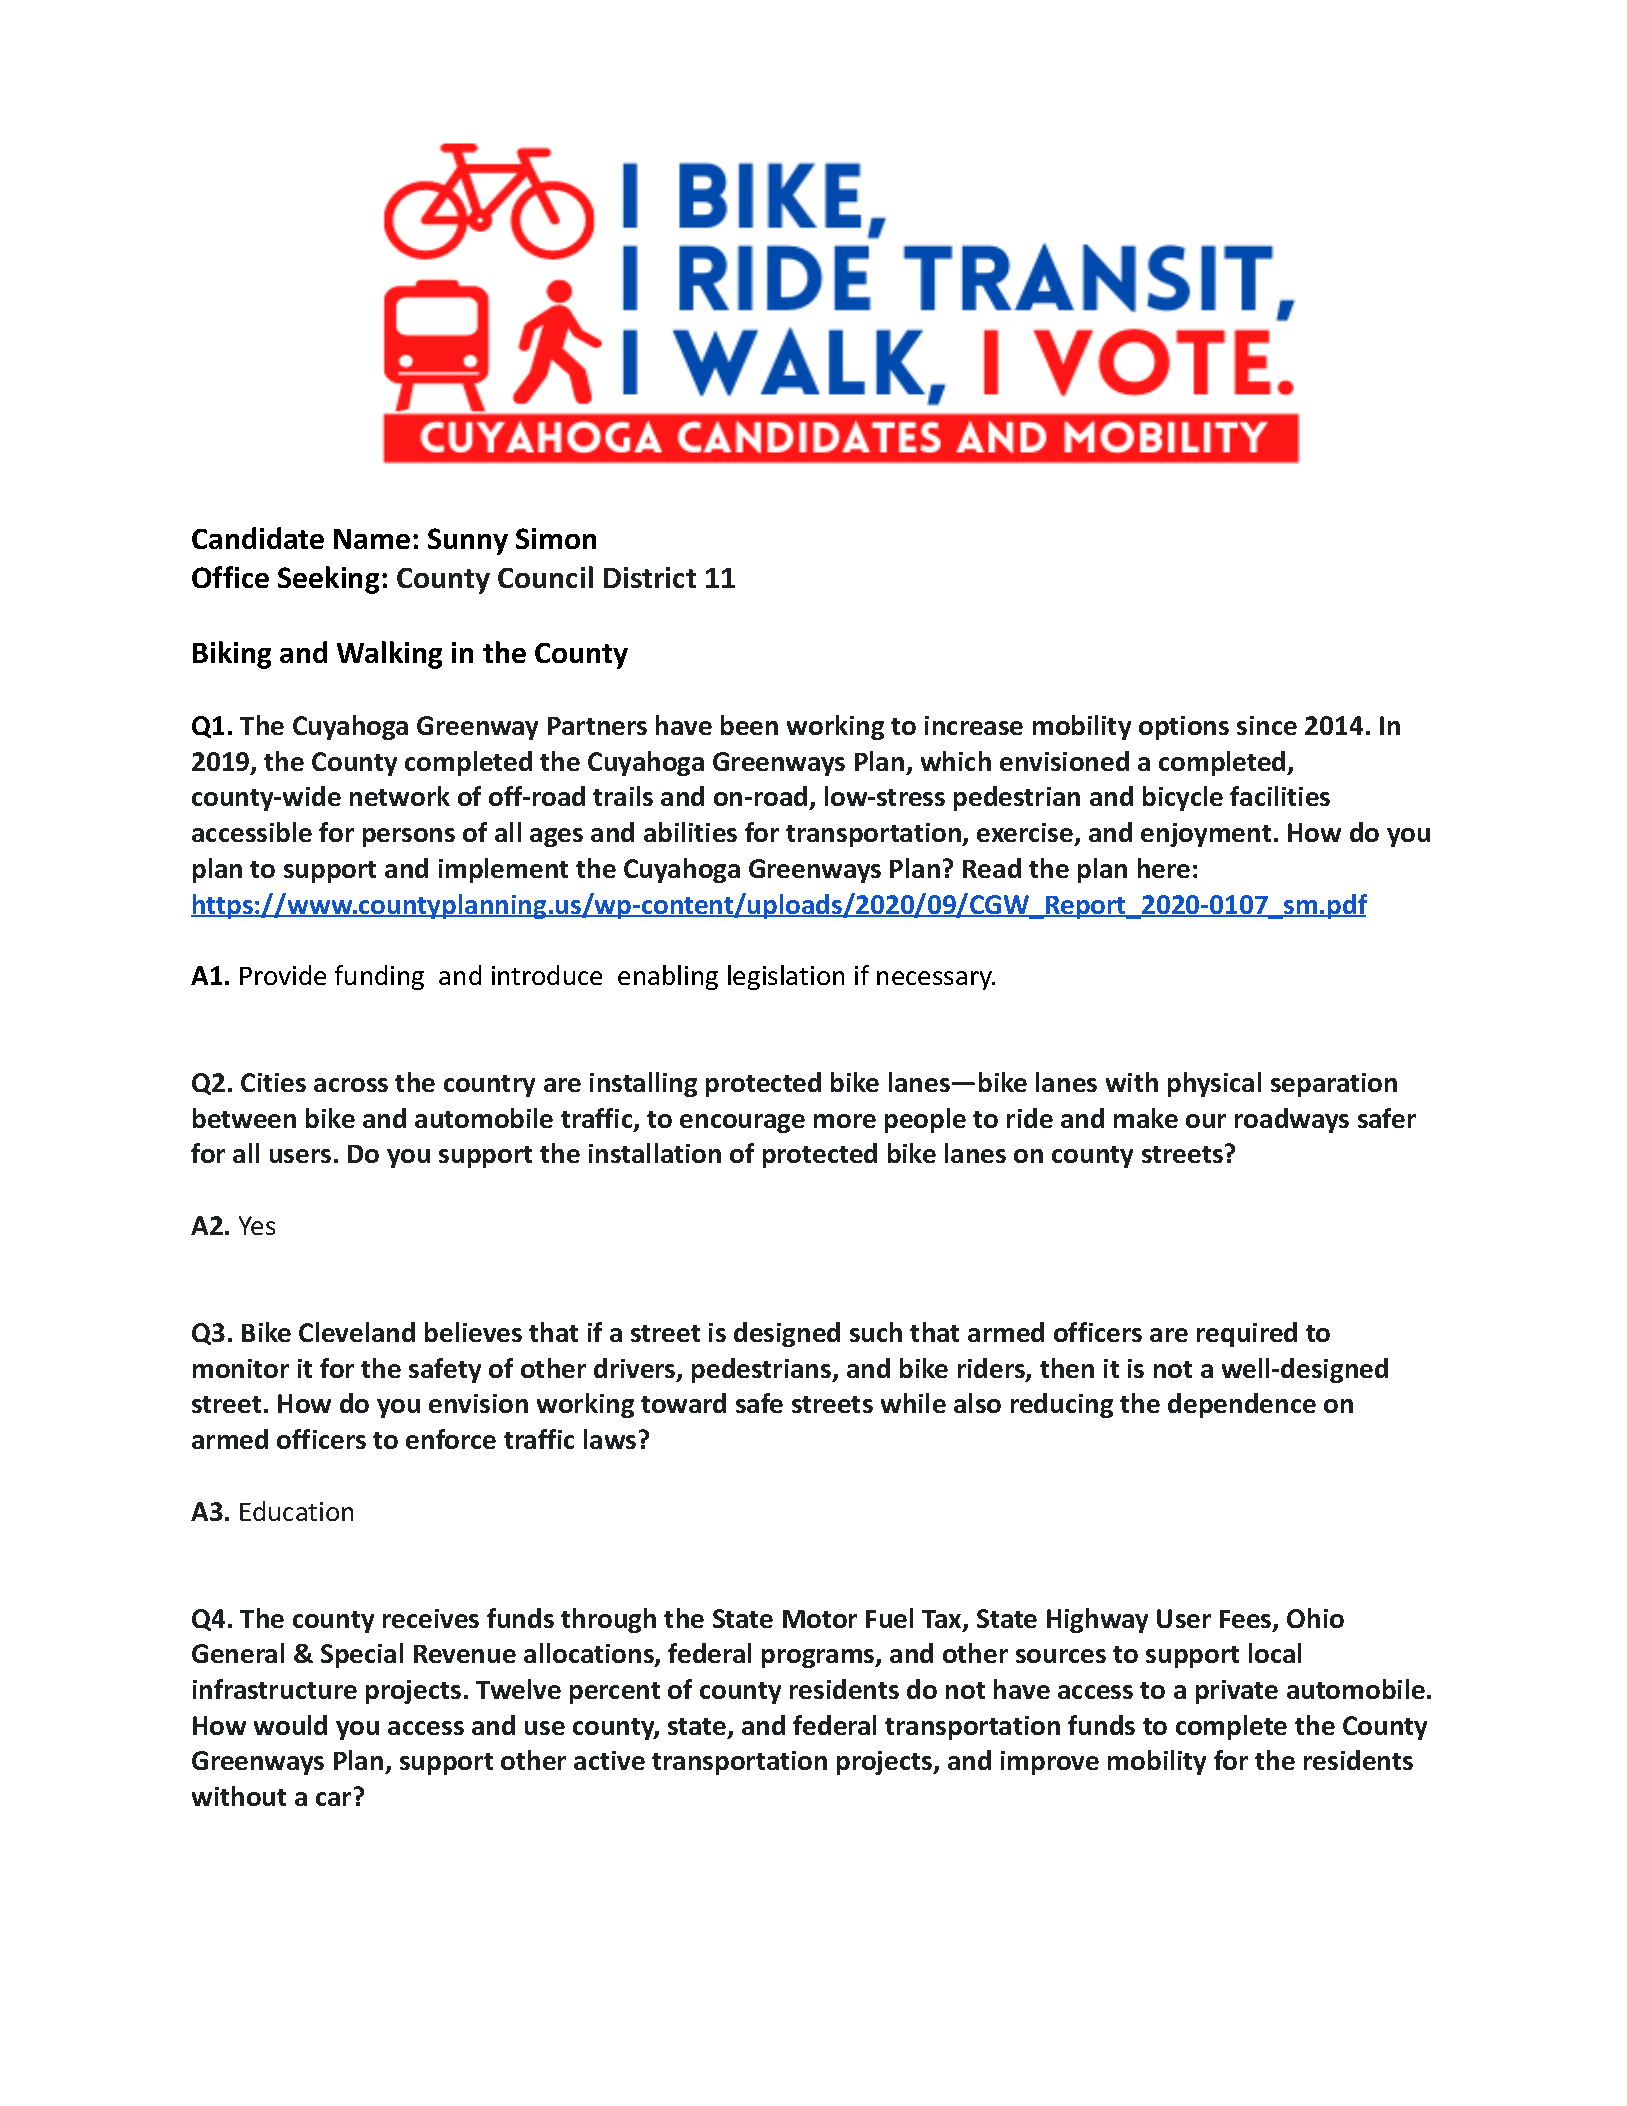 The height and width of the screenshot is (2106, 1627). What do you see at coordinates (1184, 728) in the screenshot?
I see `options` at bounding box center [1184, 728].
